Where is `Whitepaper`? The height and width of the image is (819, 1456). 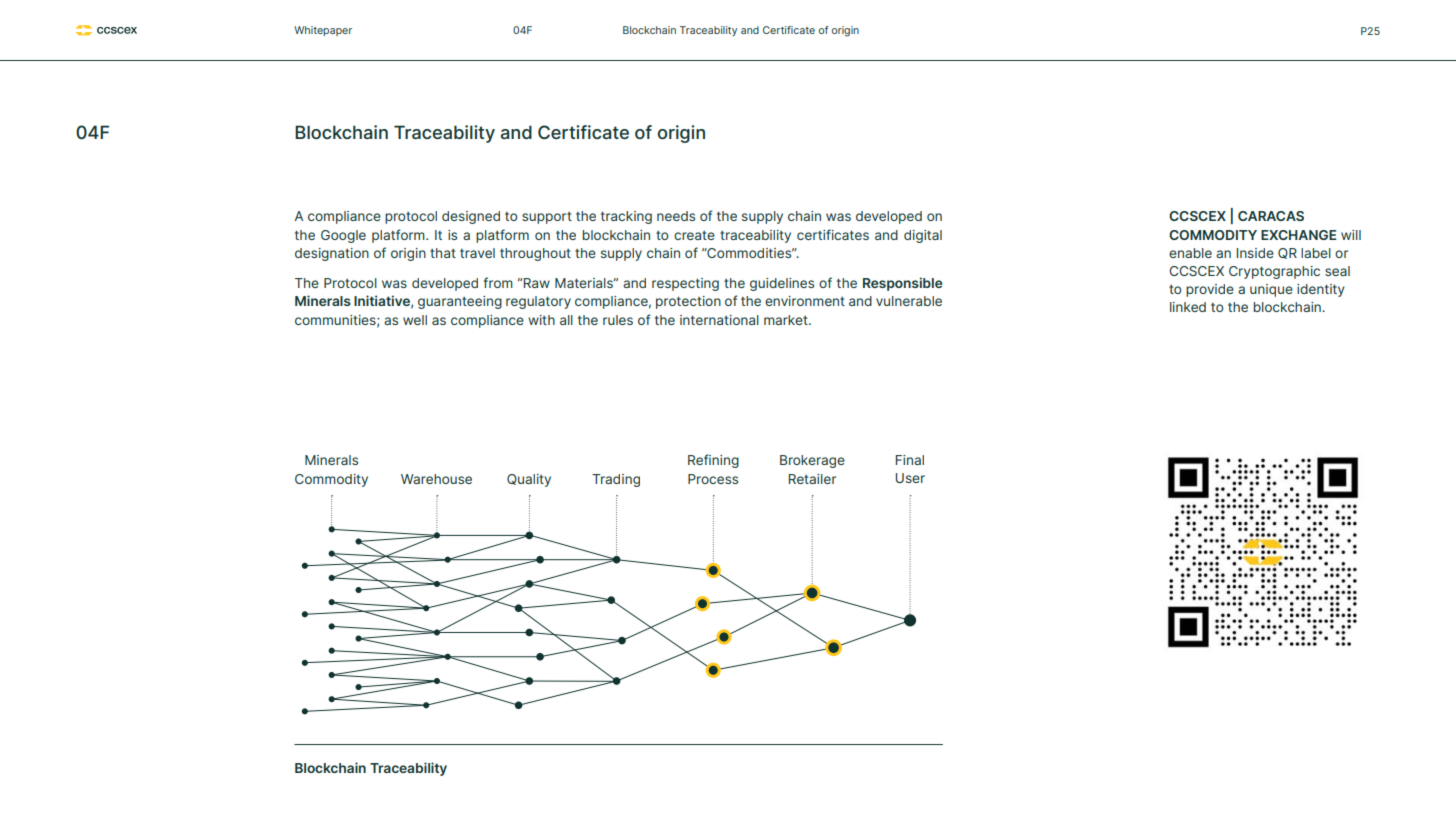
Whitepaper is located at coordinates (323, 31).
